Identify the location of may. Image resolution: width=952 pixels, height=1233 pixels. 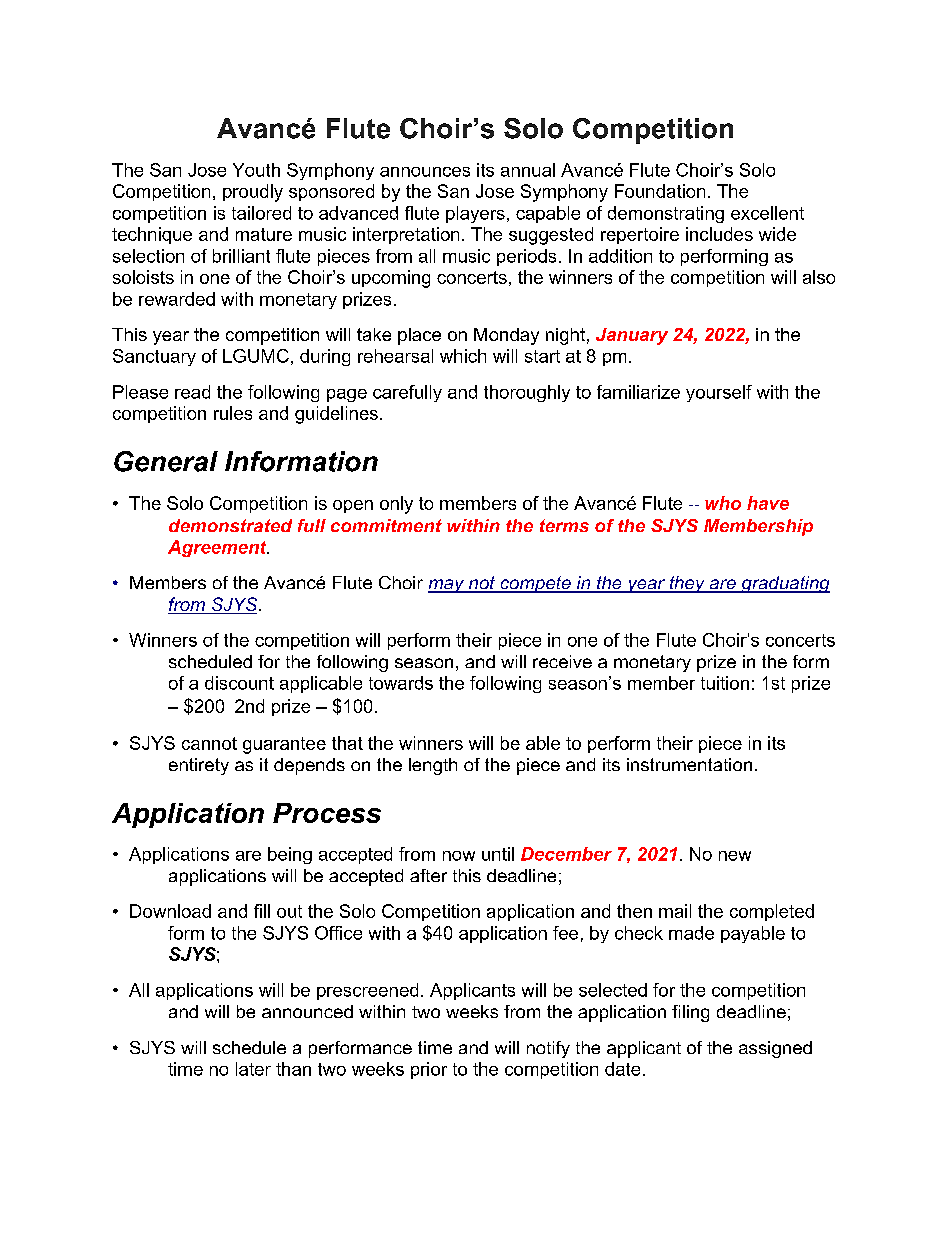
(447, 586).
